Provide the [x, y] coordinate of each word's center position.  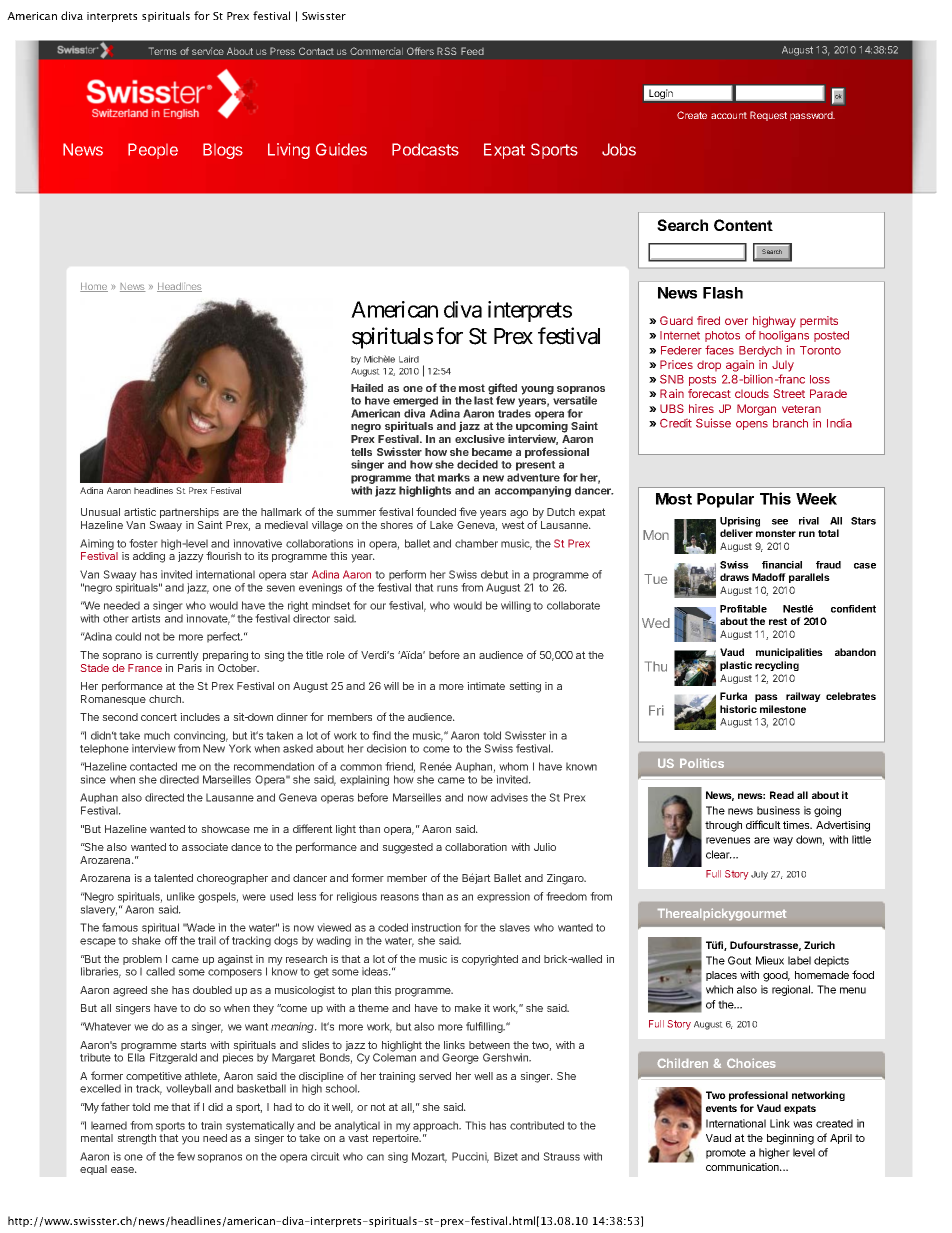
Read [782, 795]
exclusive [480, 438]
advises [509, 797]
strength [136, 1139]
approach [437, 1126]
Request [768, 116]
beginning [790, 1139]
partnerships [189, 513]
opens [752, 425]
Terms [163, 51]
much [157, 735]
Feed [472, 51]
